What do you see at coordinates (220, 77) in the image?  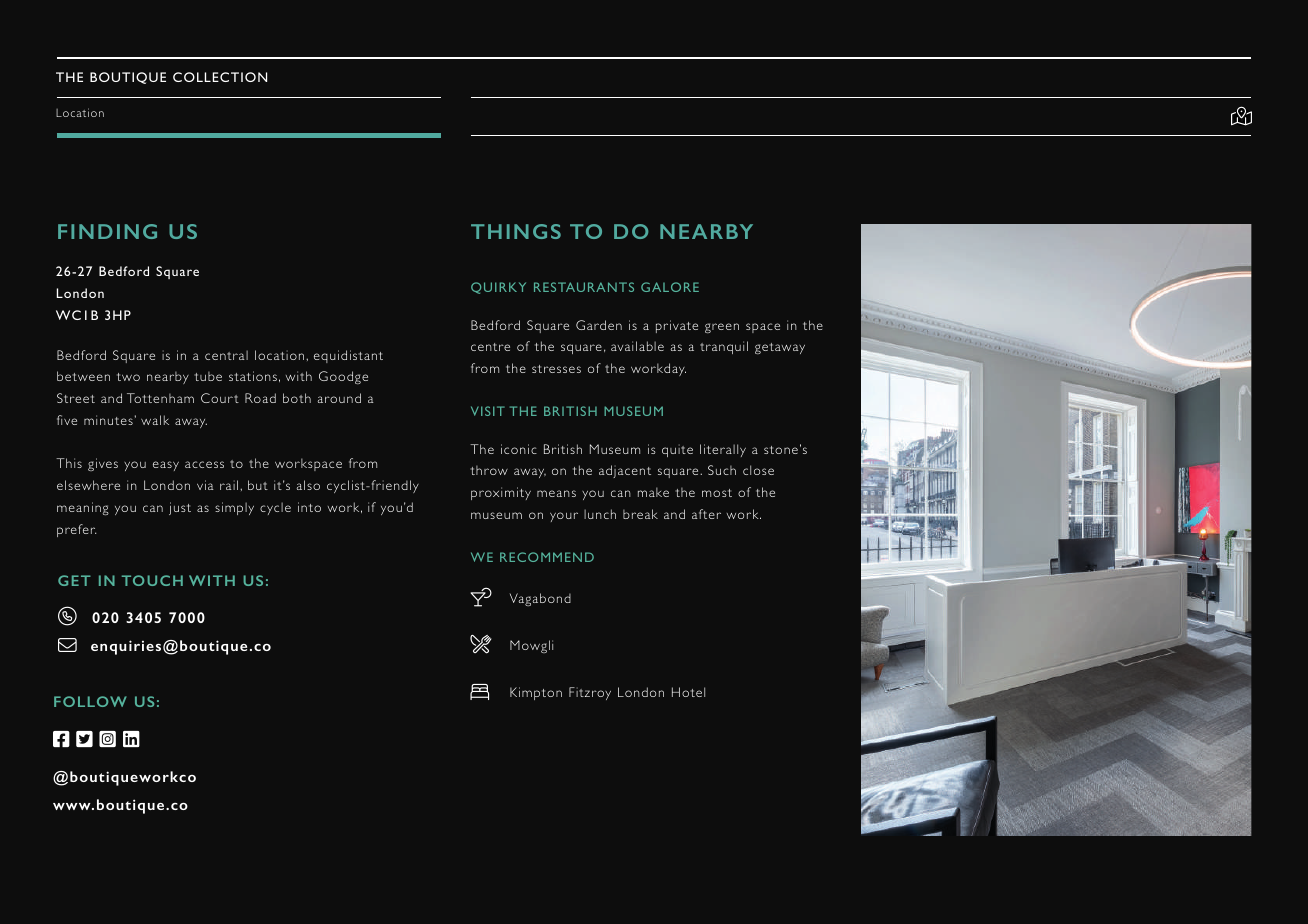 I see `COLLECTION` at bounding box center [220, 77].
